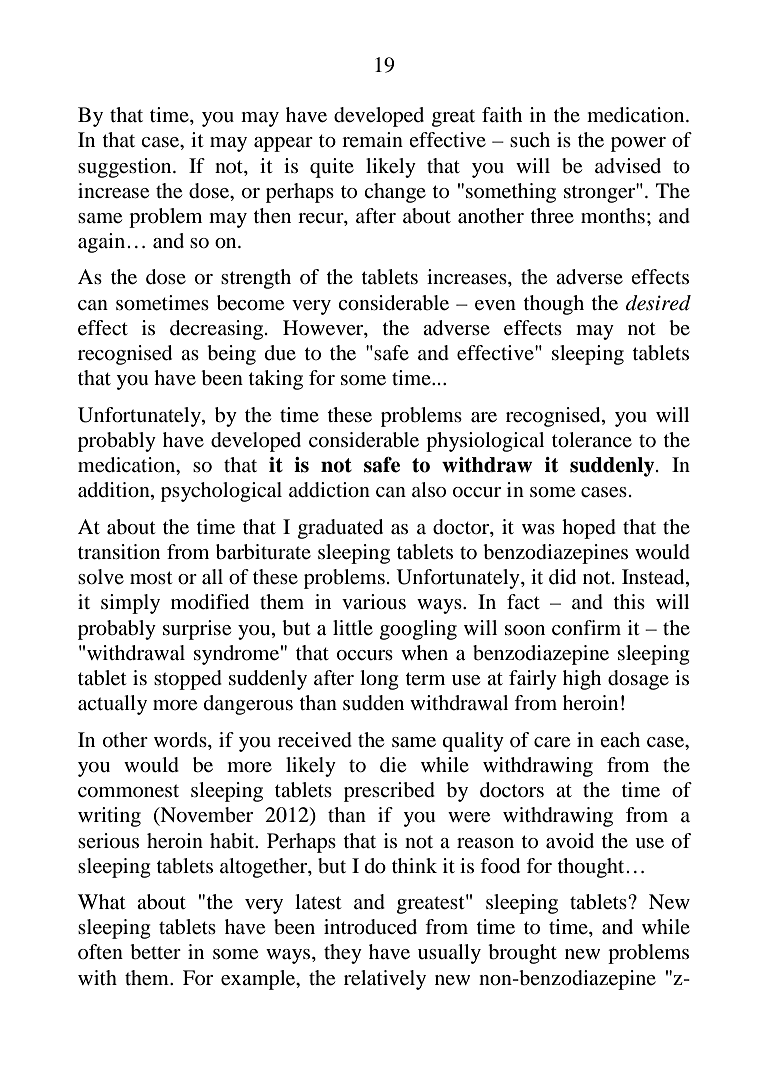  I want to click on power, so click(638, 144).
